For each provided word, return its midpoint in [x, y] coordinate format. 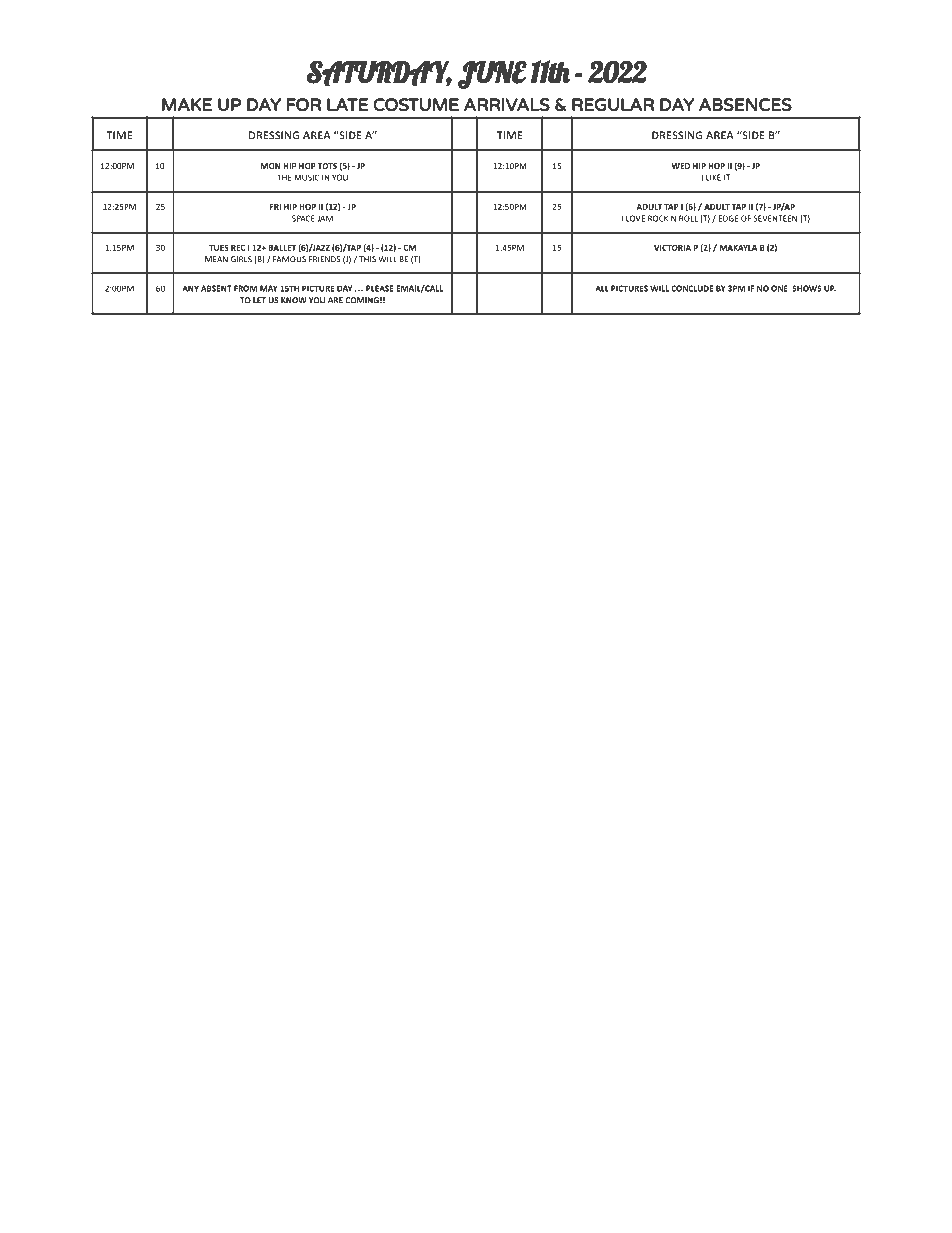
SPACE [303, 218]
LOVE [635, 218]
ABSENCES [745, 104]
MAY [268, 288]
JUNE [492, 74]
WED [680, 166]
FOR [304, 104]
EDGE [728, 218]
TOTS [327, 166]
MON [271, 166]
